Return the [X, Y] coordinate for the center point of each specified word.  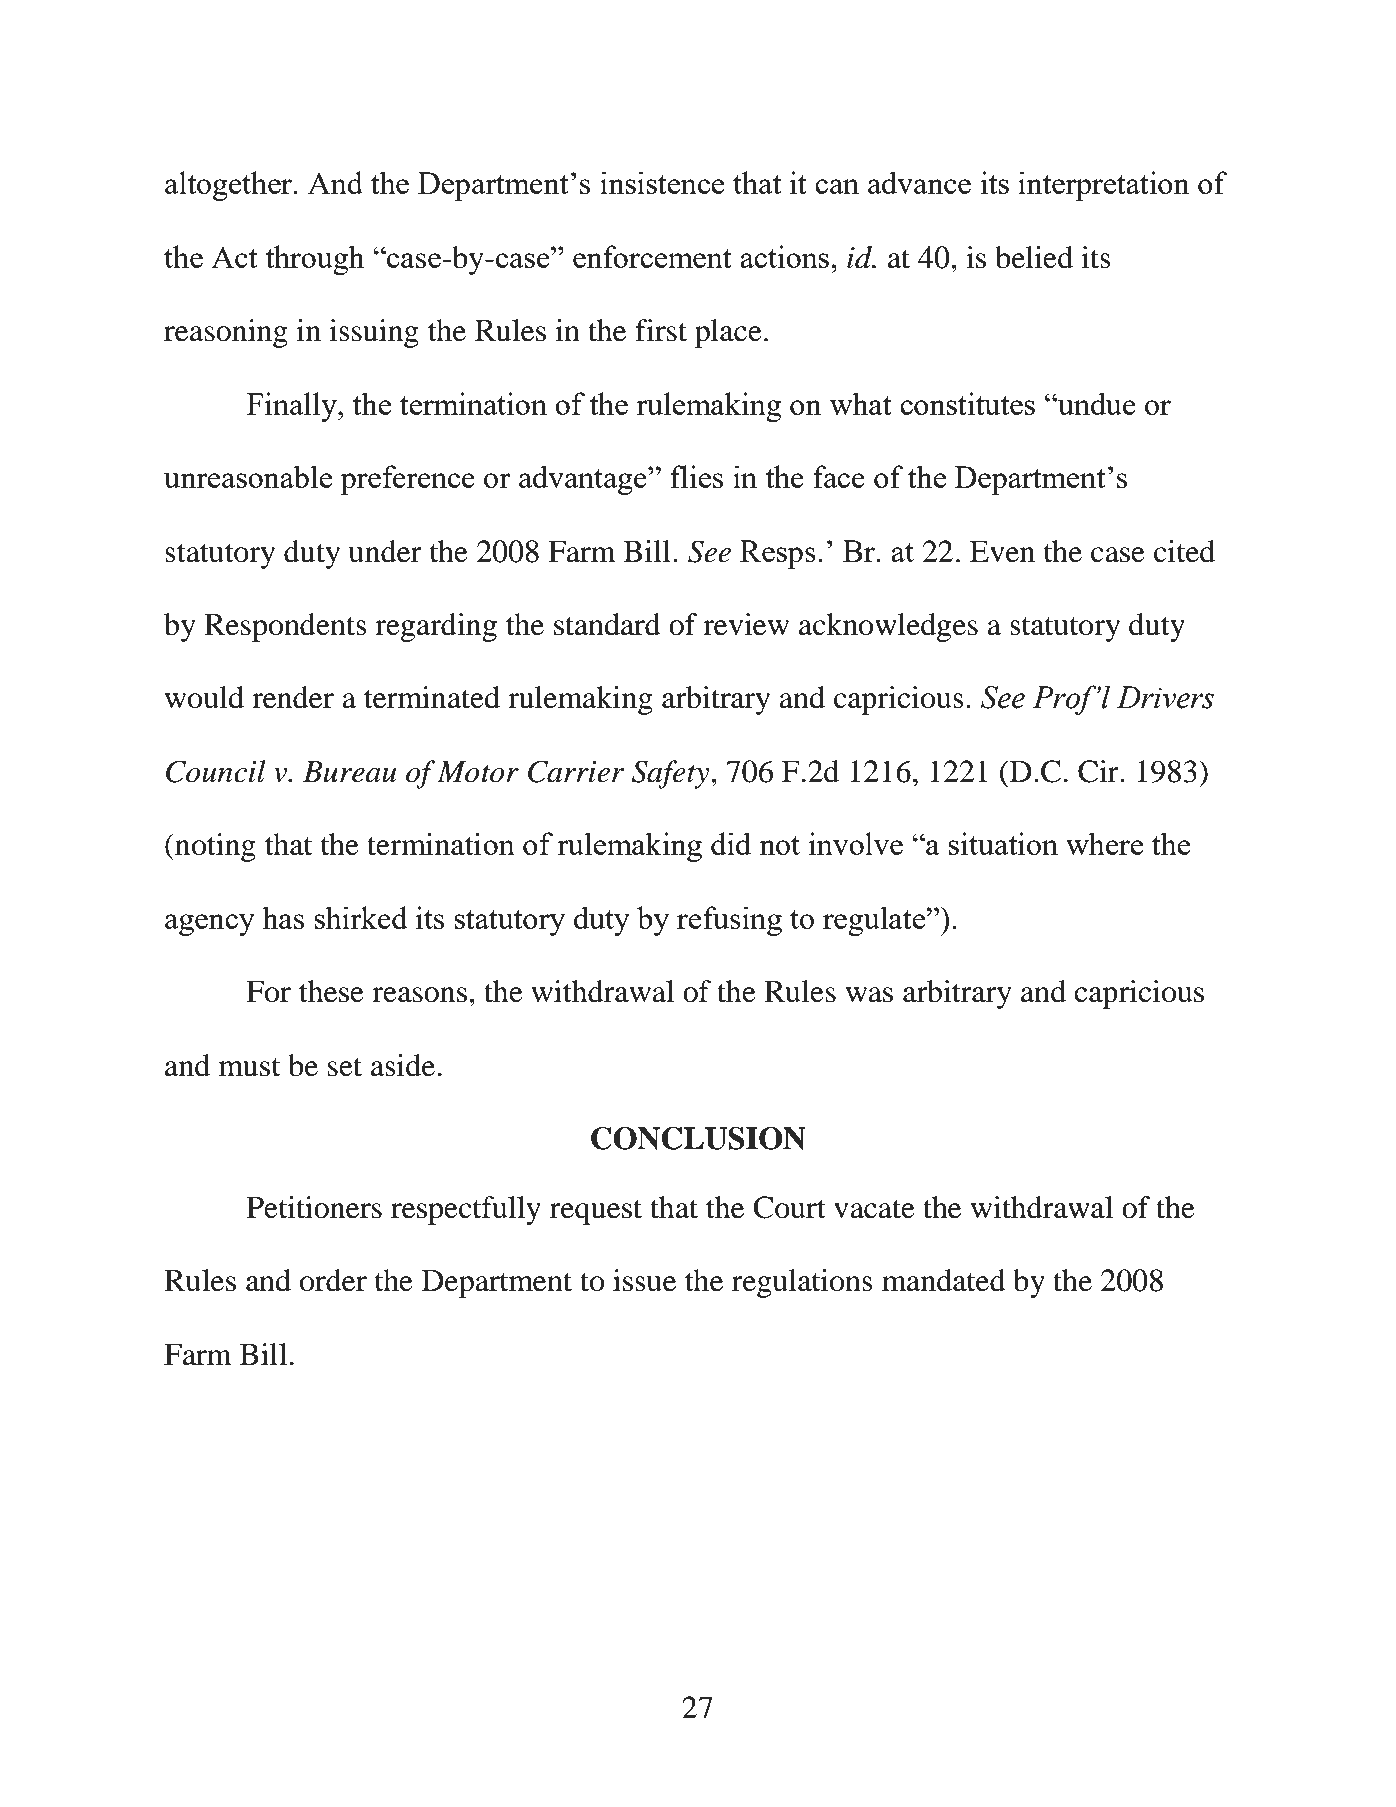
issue [644, 1280]
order [333, 1280]
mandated [944, 1280]
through [314, 260]
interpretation [1103, 186]
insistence [662, 182]
